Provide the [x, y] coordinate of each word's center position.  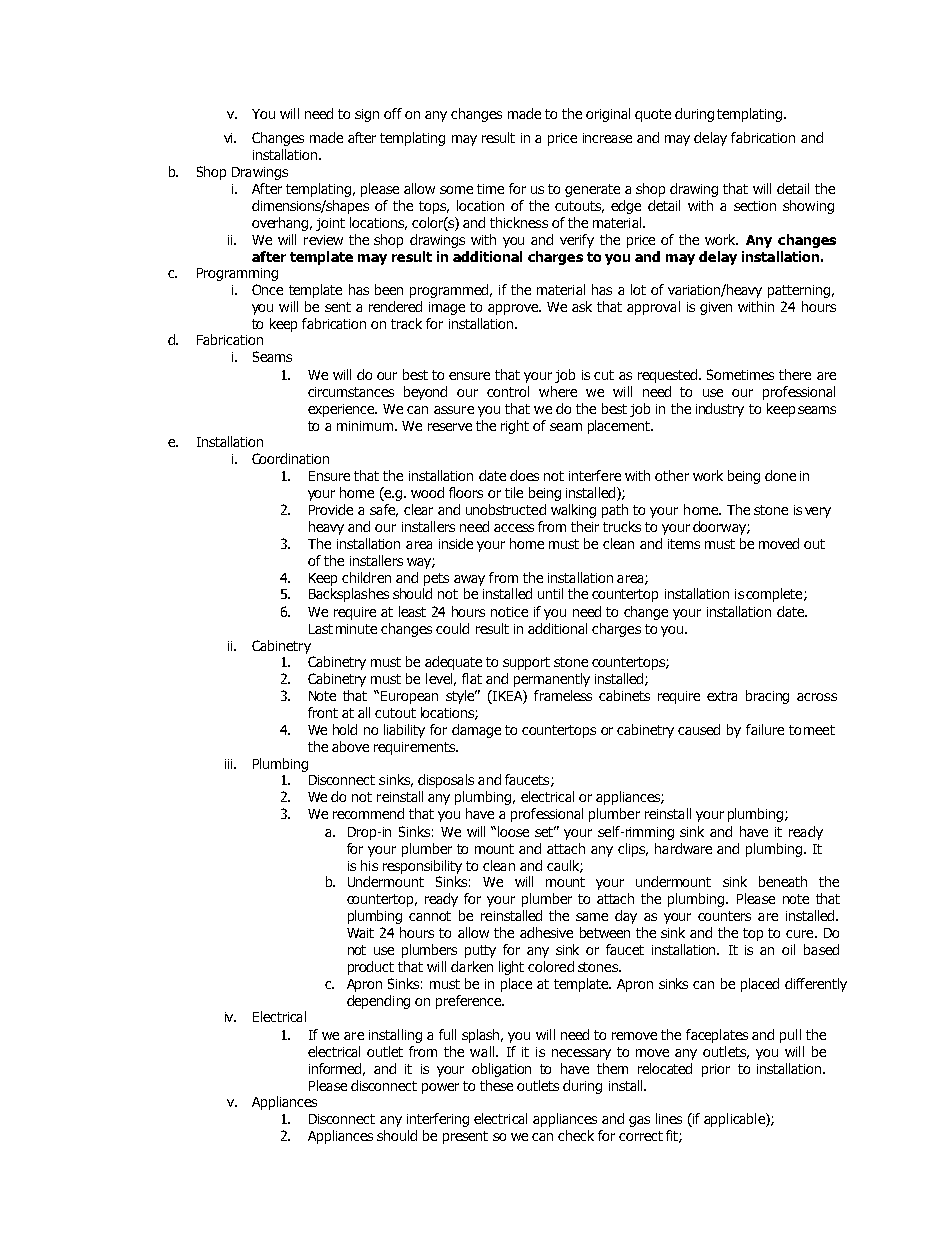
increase [607, 138]
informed [337, 1069]
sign [367, 115]
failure [765, 729]
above [350, 746]
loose [513, 831]
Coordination [290, 458]
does [524, 475]
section [755, 206]
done [780, 475]
